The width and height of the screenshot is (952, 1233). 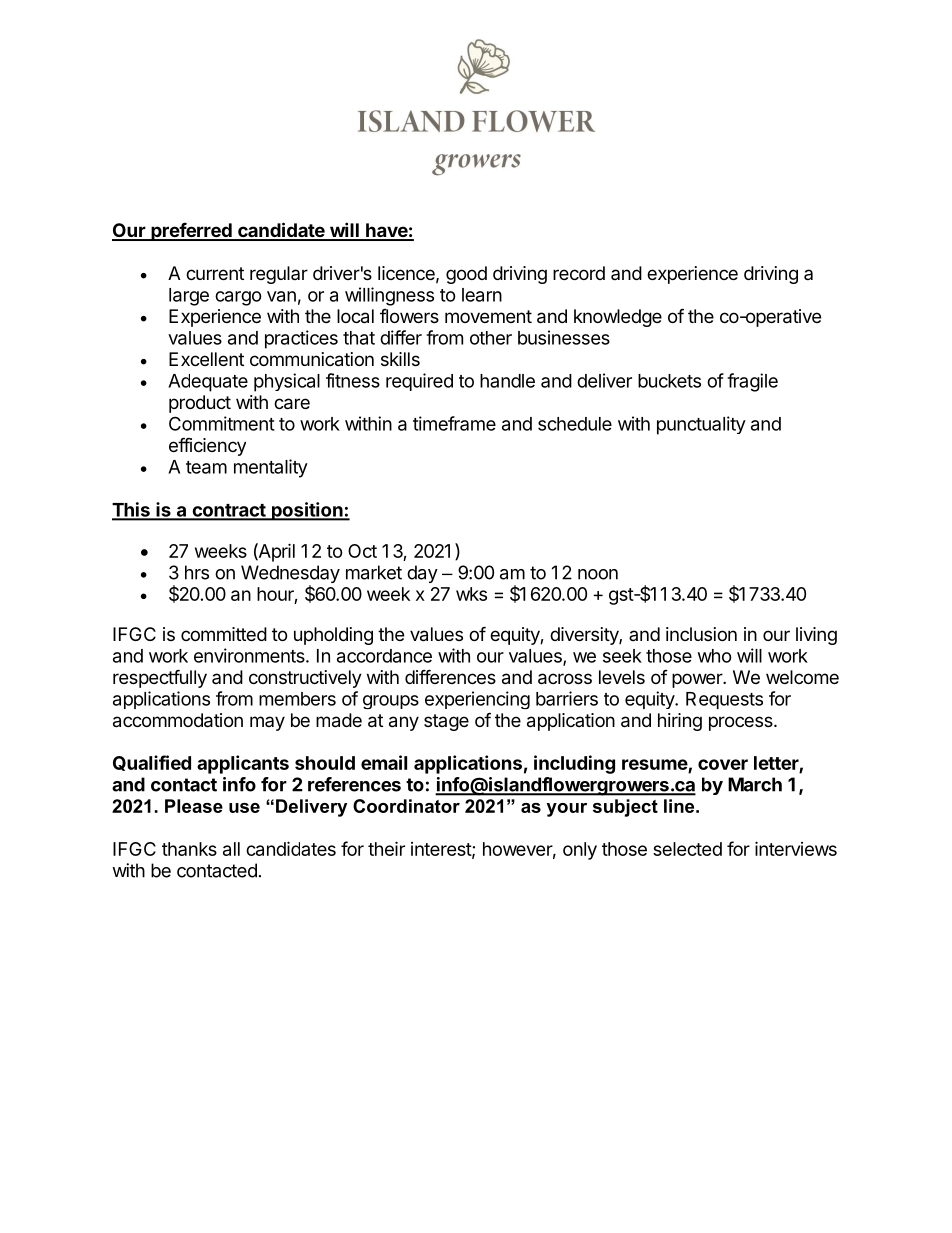 What do you see at coordinates (231, 849) in the screenshot?
I see `all` at bounding box center [231, 849].
